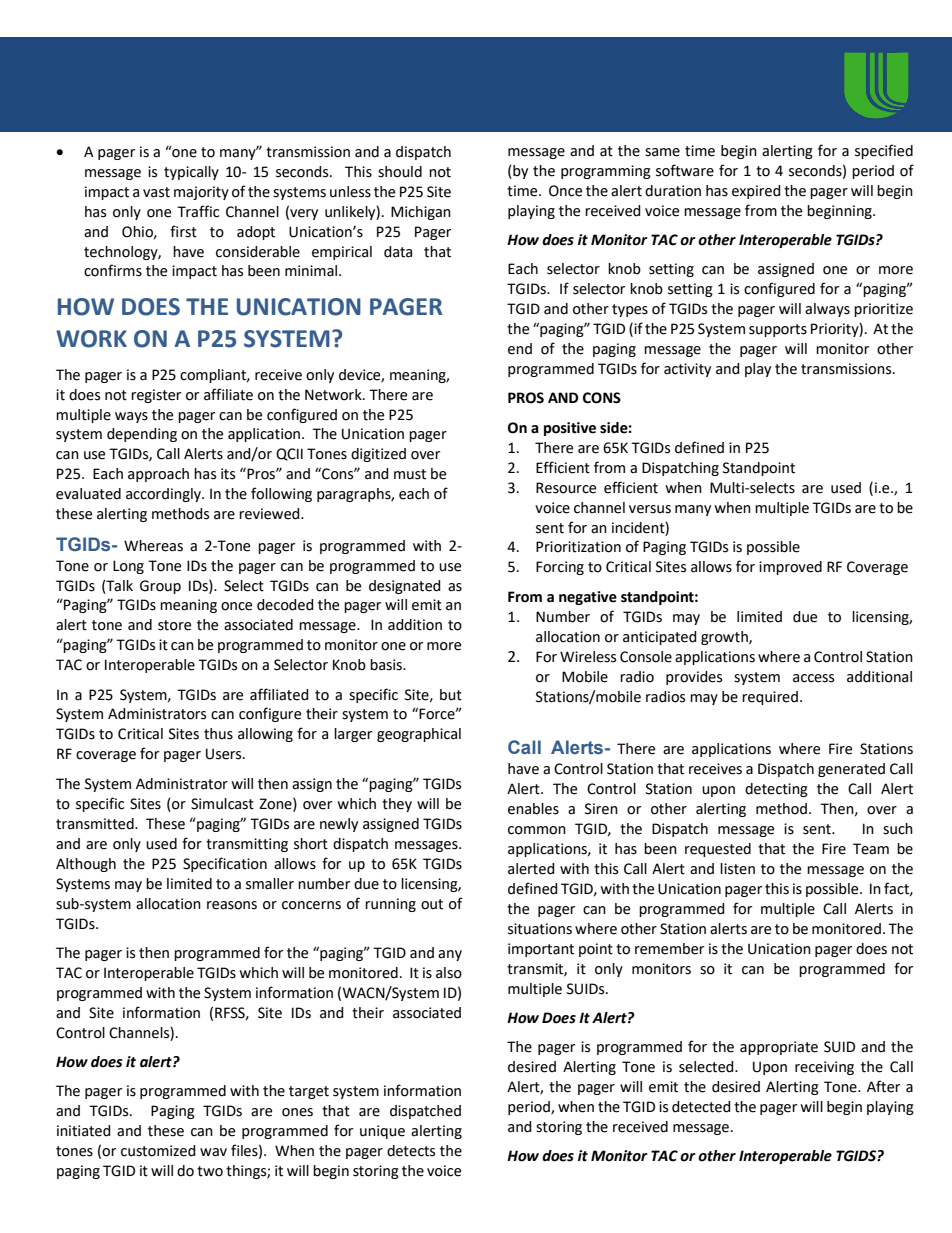  What do you see at coordinates (201, 193) in the screenshot?
I see `majority` at bounding box center [201, 193].
